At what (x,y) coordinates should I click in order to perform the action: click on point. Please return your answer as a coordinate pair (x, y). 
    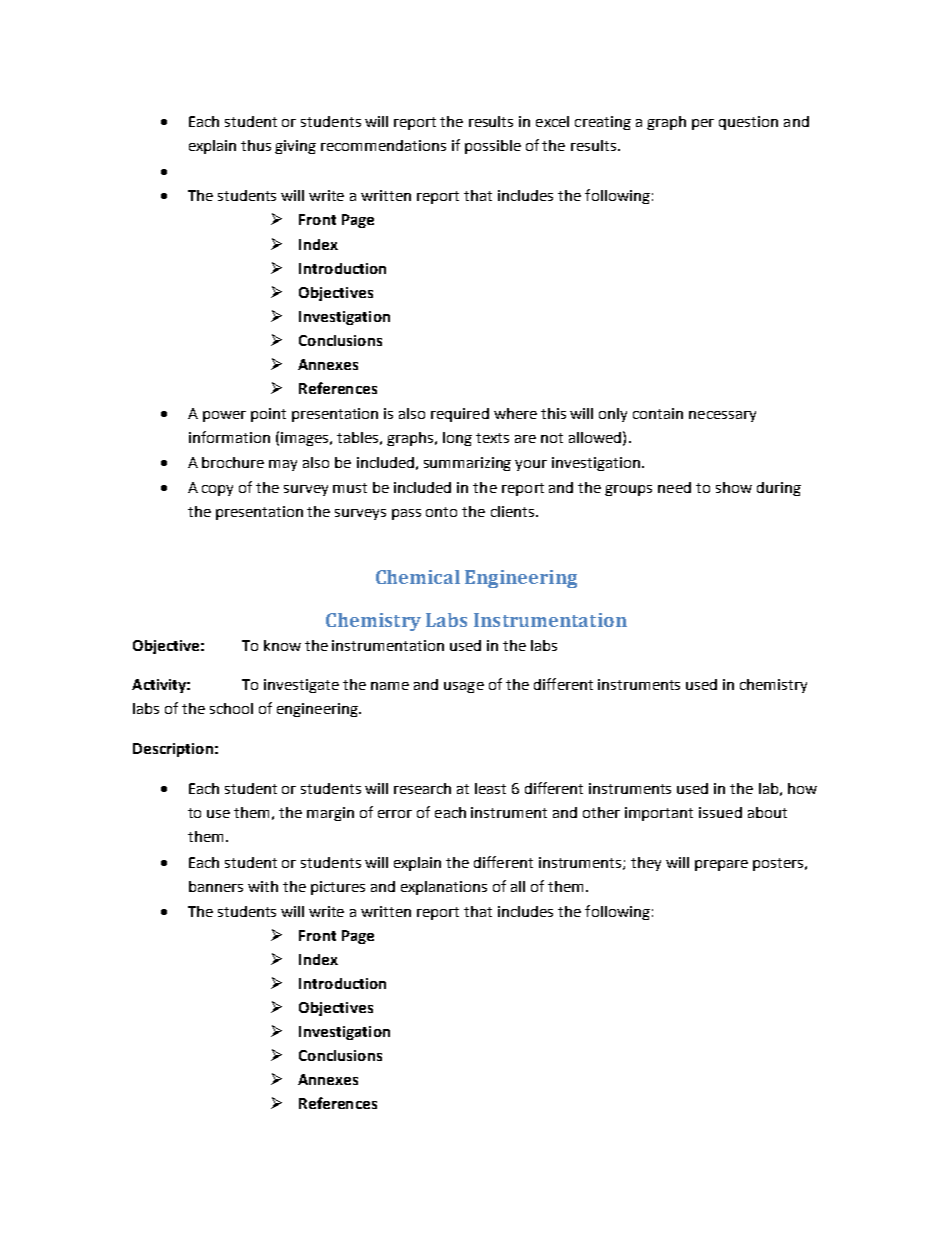
    Looking at the image, I should click on (268, 415).
